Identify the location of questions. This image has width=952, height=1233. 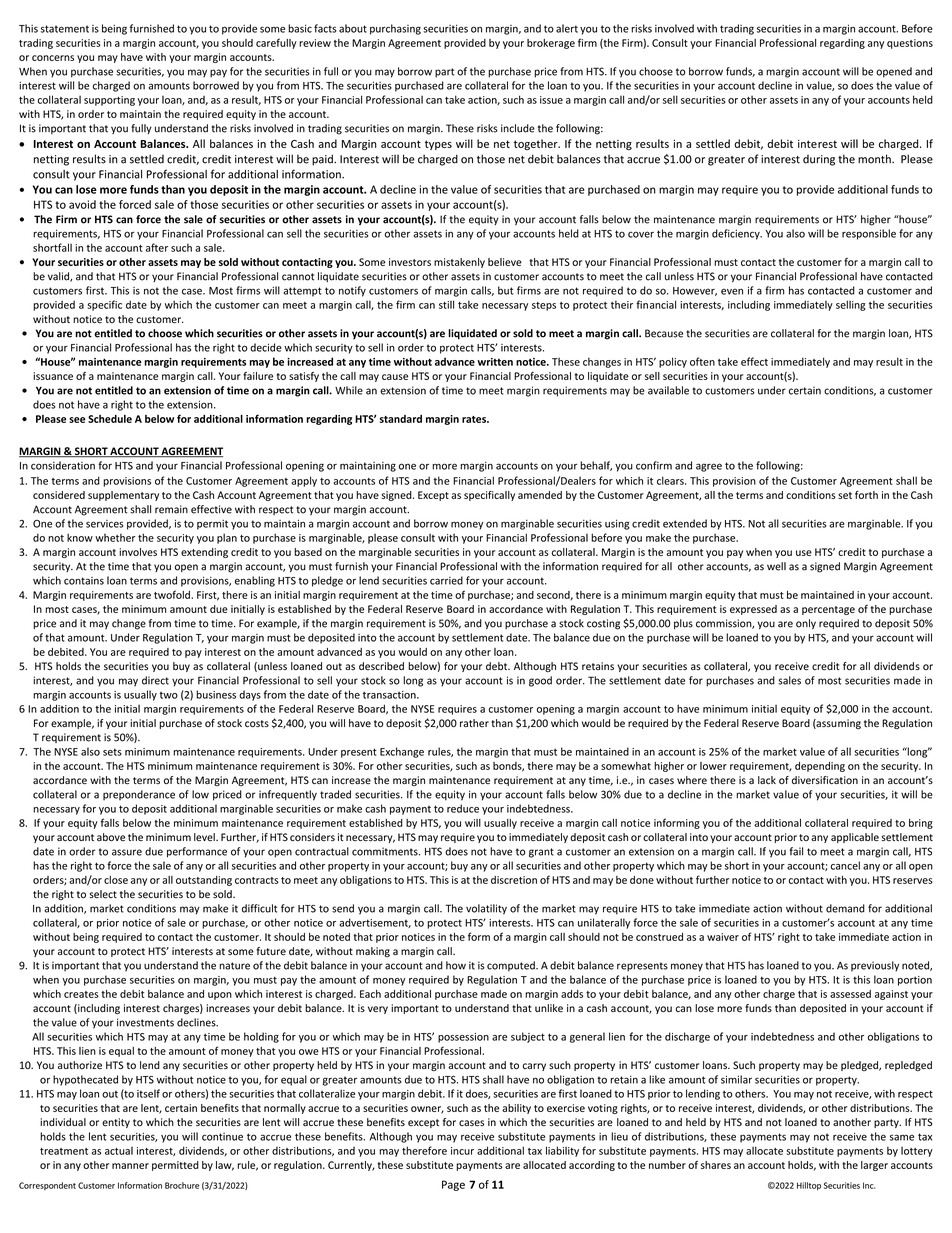
(910, 44).
